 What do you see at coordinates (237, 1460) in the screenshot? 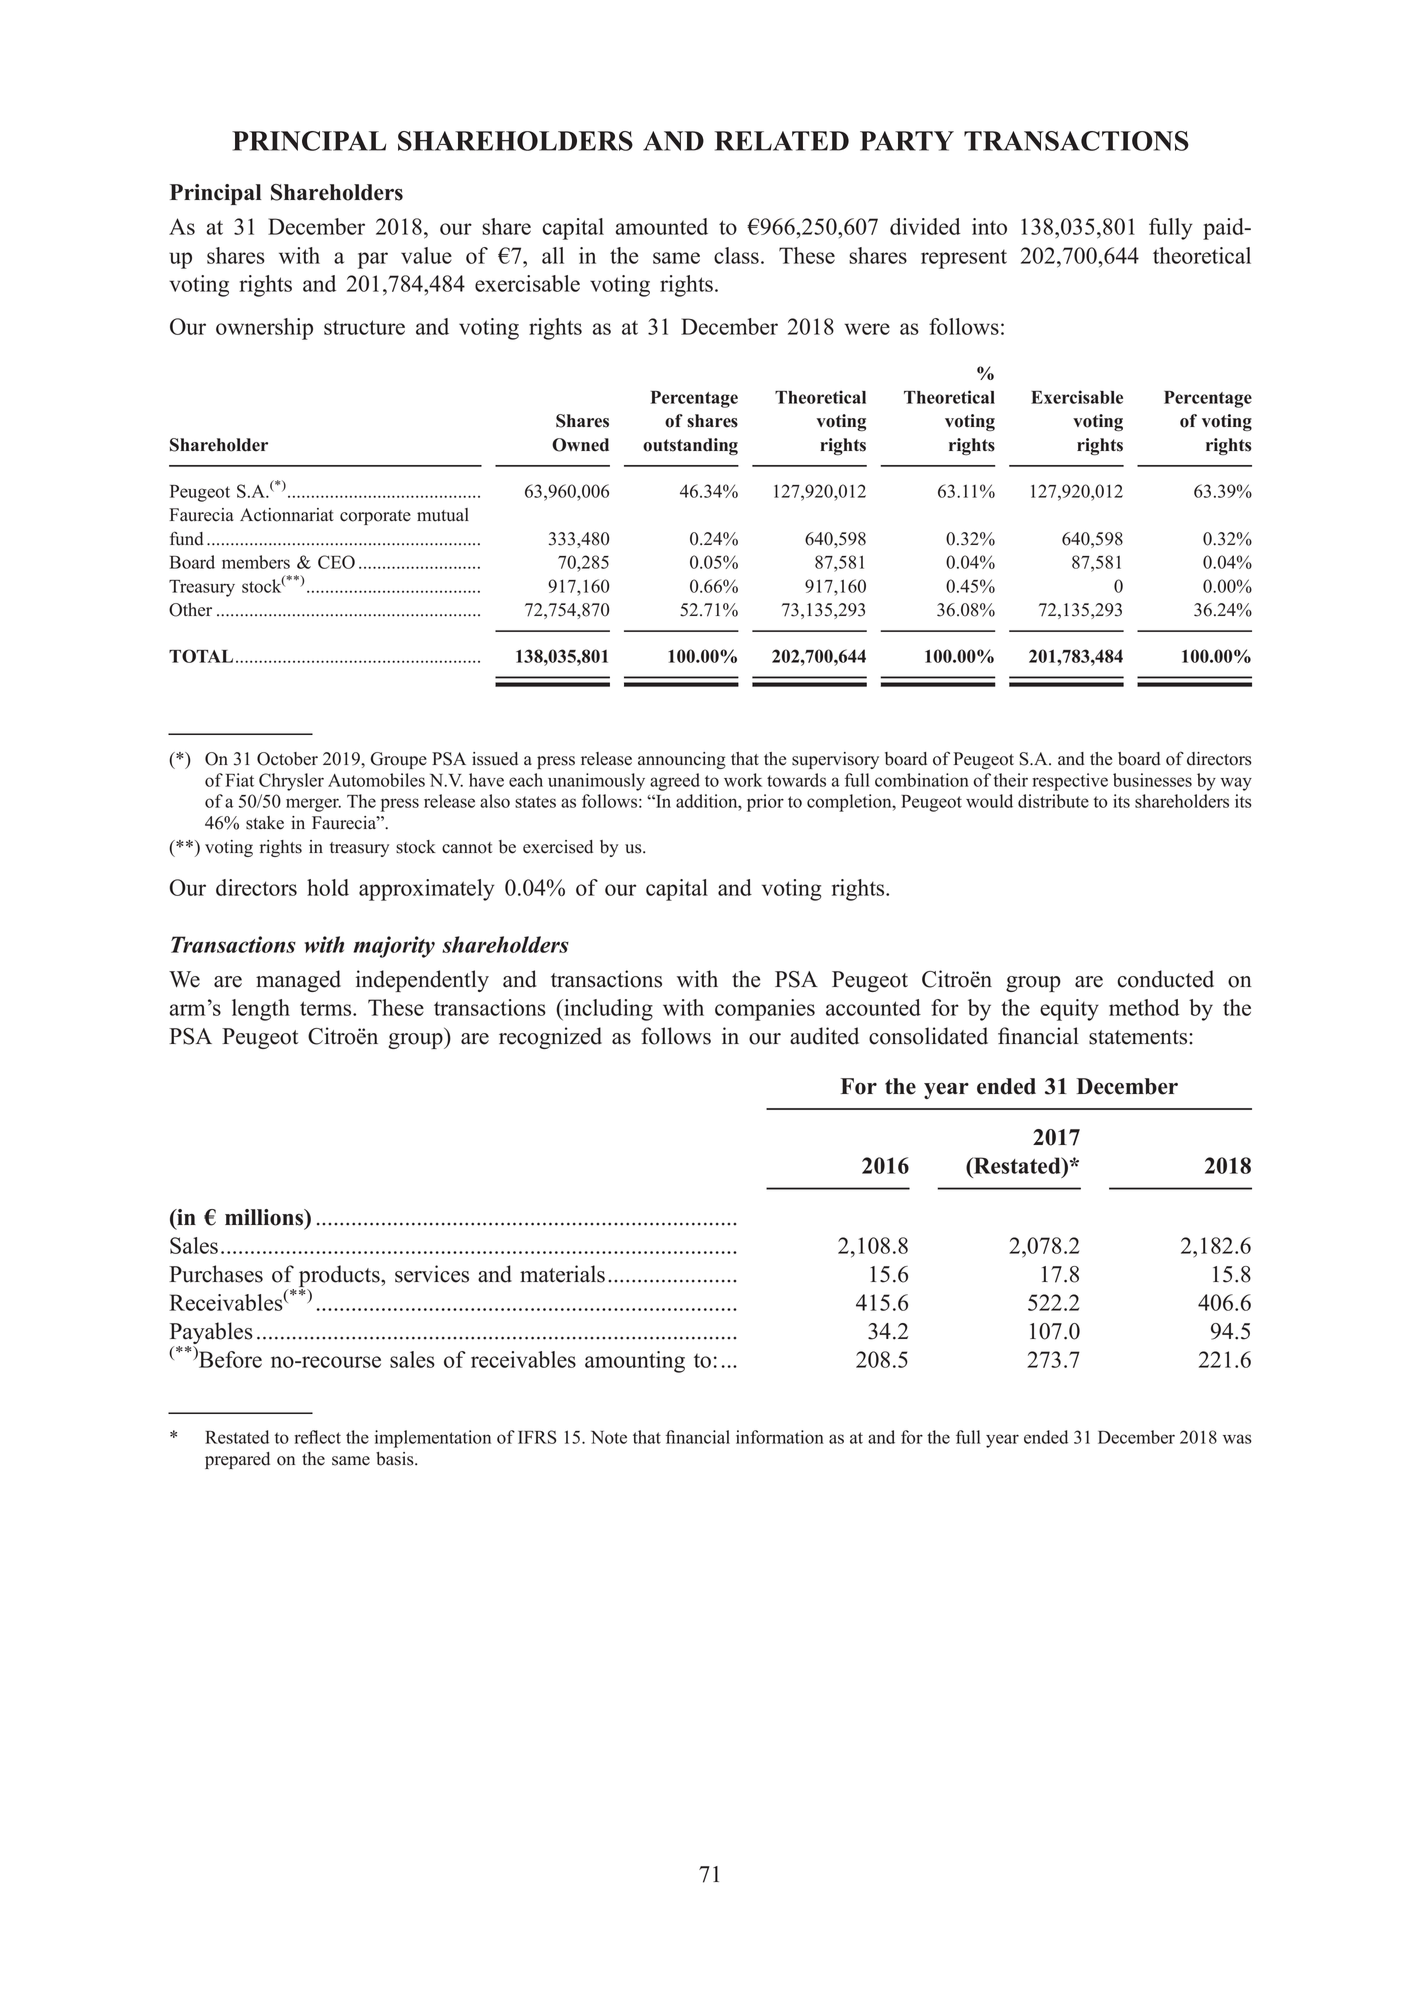
I see `prepared` at bounding box center [237, 1460].
